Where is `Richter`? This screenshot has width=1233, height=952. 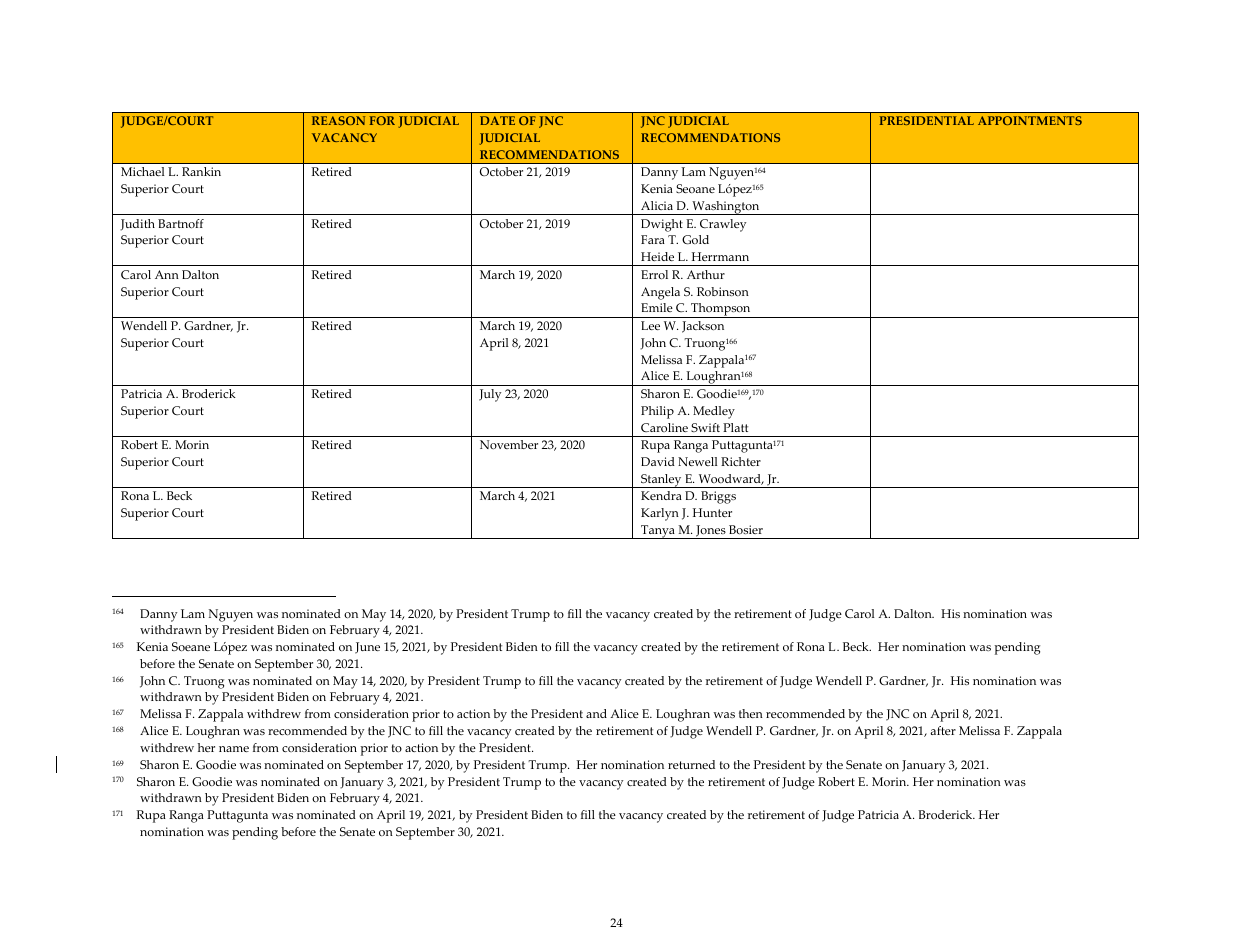 Richter is located at coordinates (741, 461).
